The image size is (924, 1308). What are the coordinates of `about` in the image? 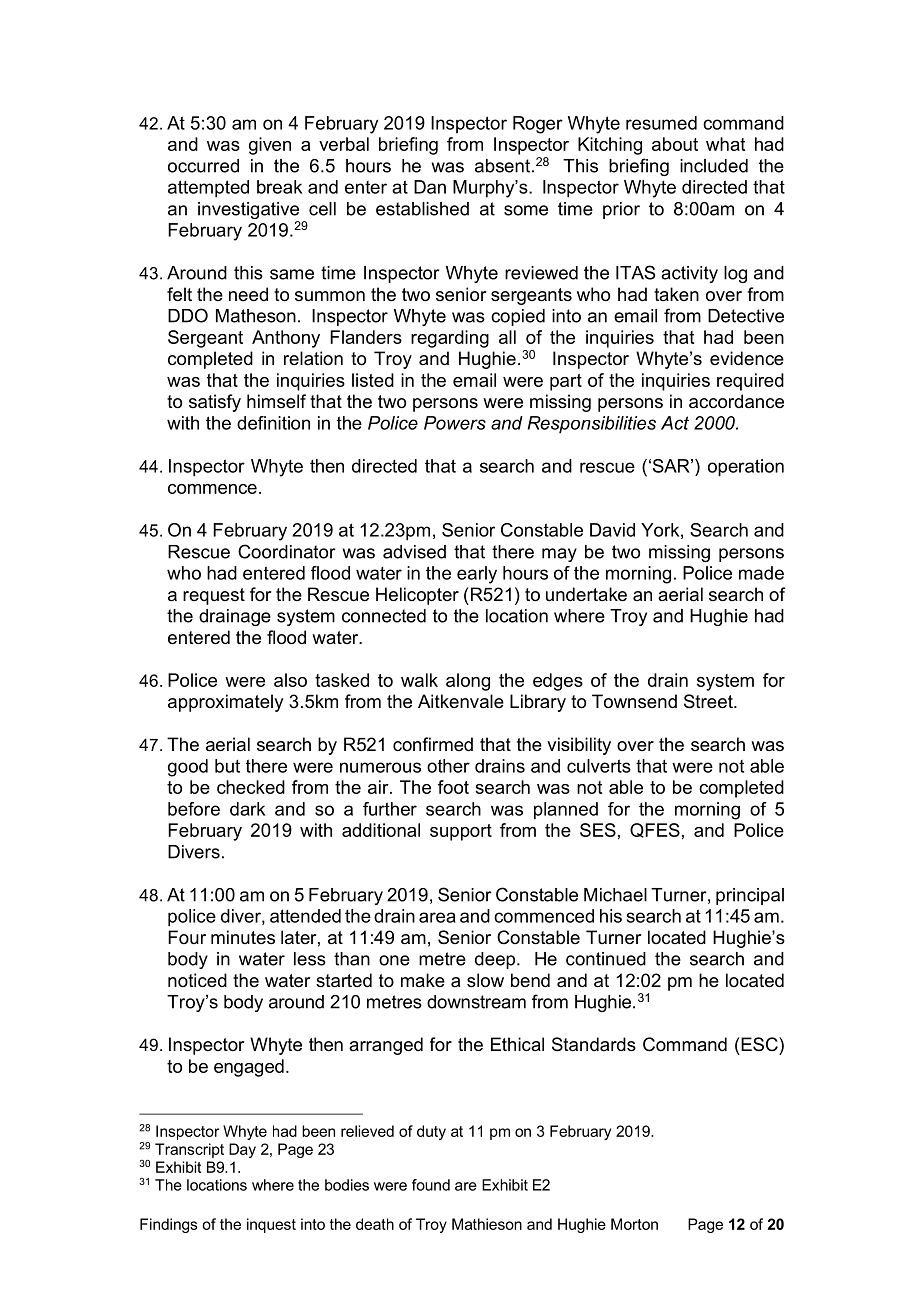 It's located at (675, 144).
